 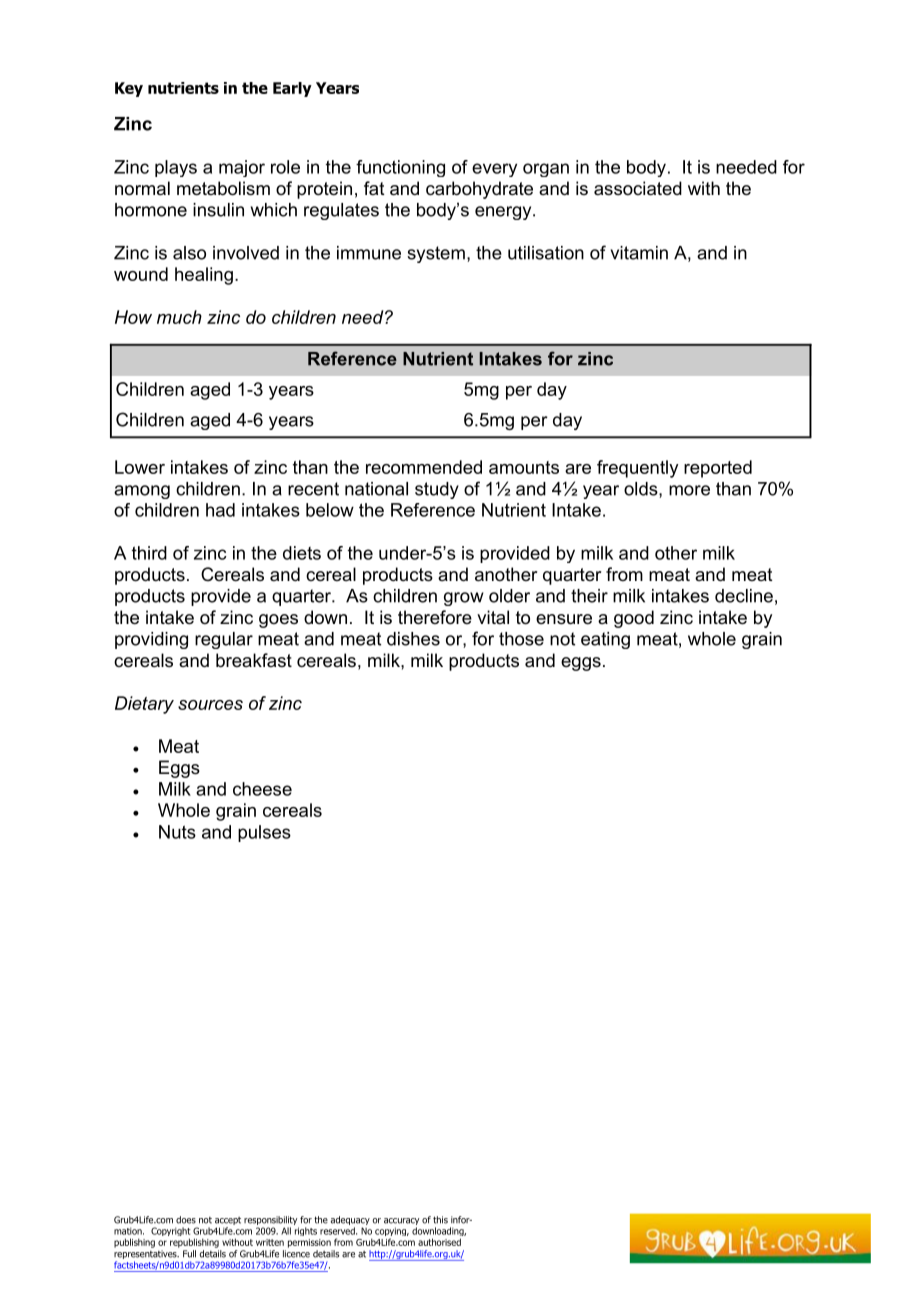 What do you see at coordinates (210, 705) in the page?
I see `sources` at bounding box center [210, 705].
